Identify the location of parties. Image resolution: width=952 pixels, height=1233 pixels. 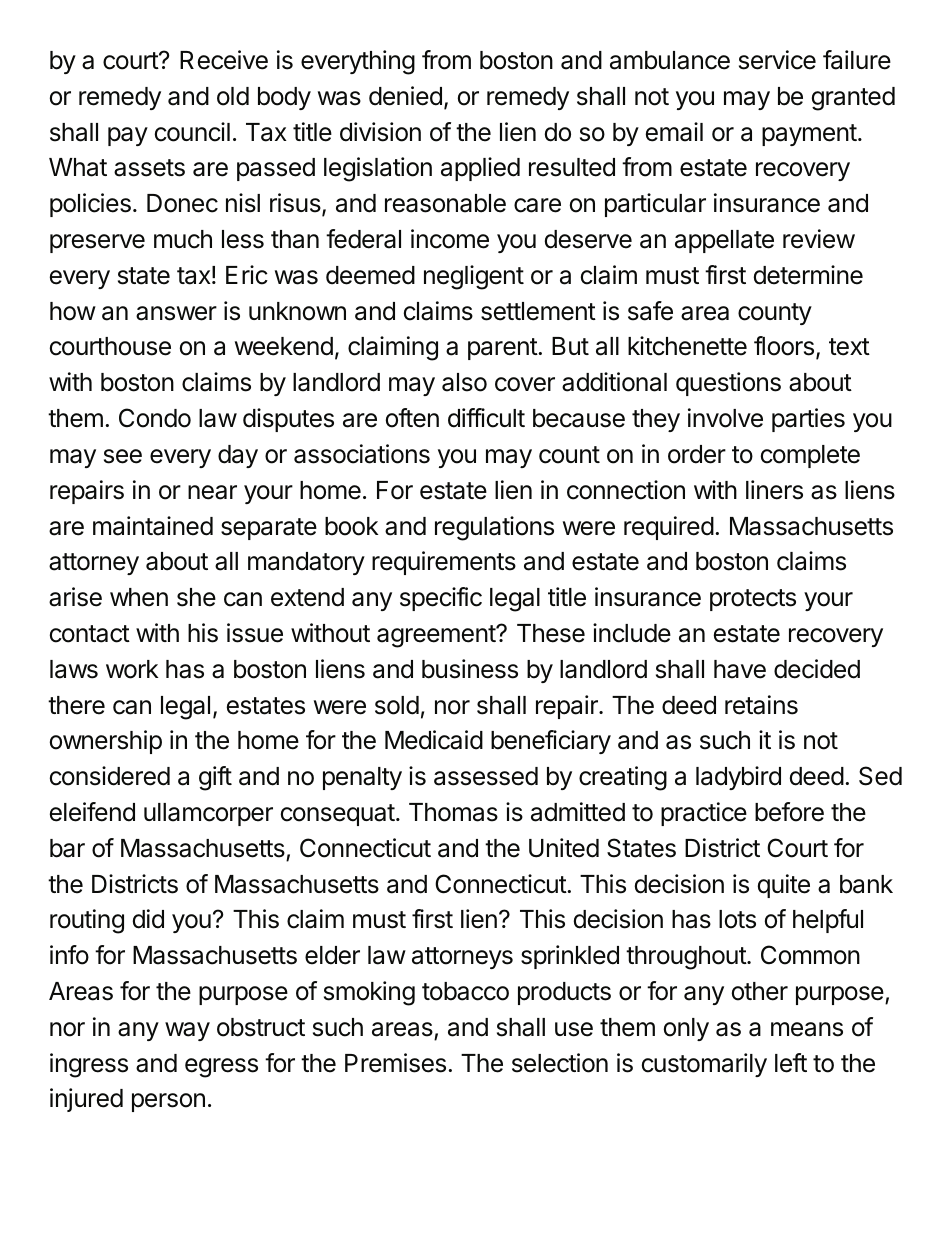
(808, 420).
